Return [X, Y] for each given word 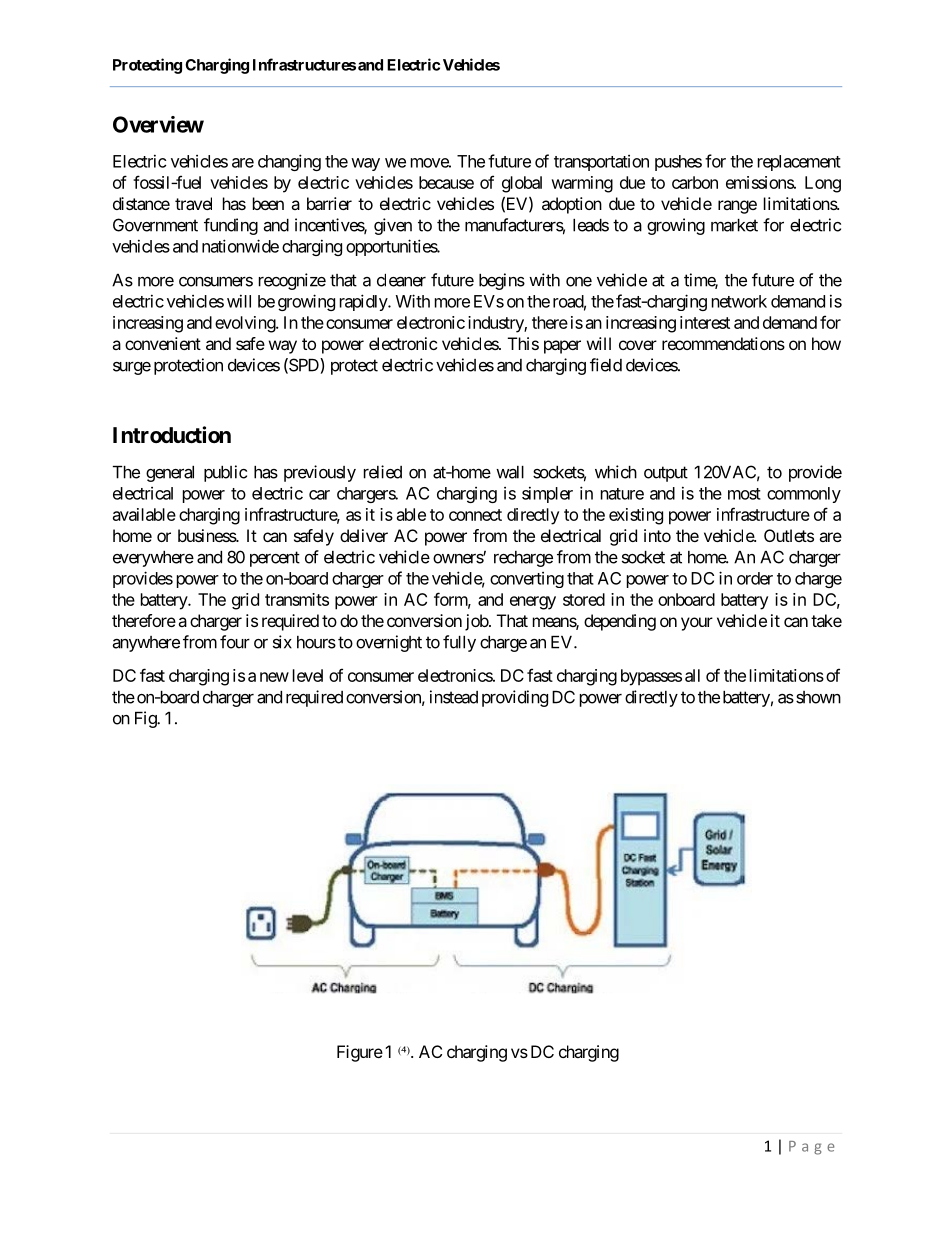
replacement [799, 163]
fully [459, 643]
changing [289, 162]
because [446, 182]
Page [811, 1148]
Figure [360, 1053]
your [697, 624]
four [235, 642]
